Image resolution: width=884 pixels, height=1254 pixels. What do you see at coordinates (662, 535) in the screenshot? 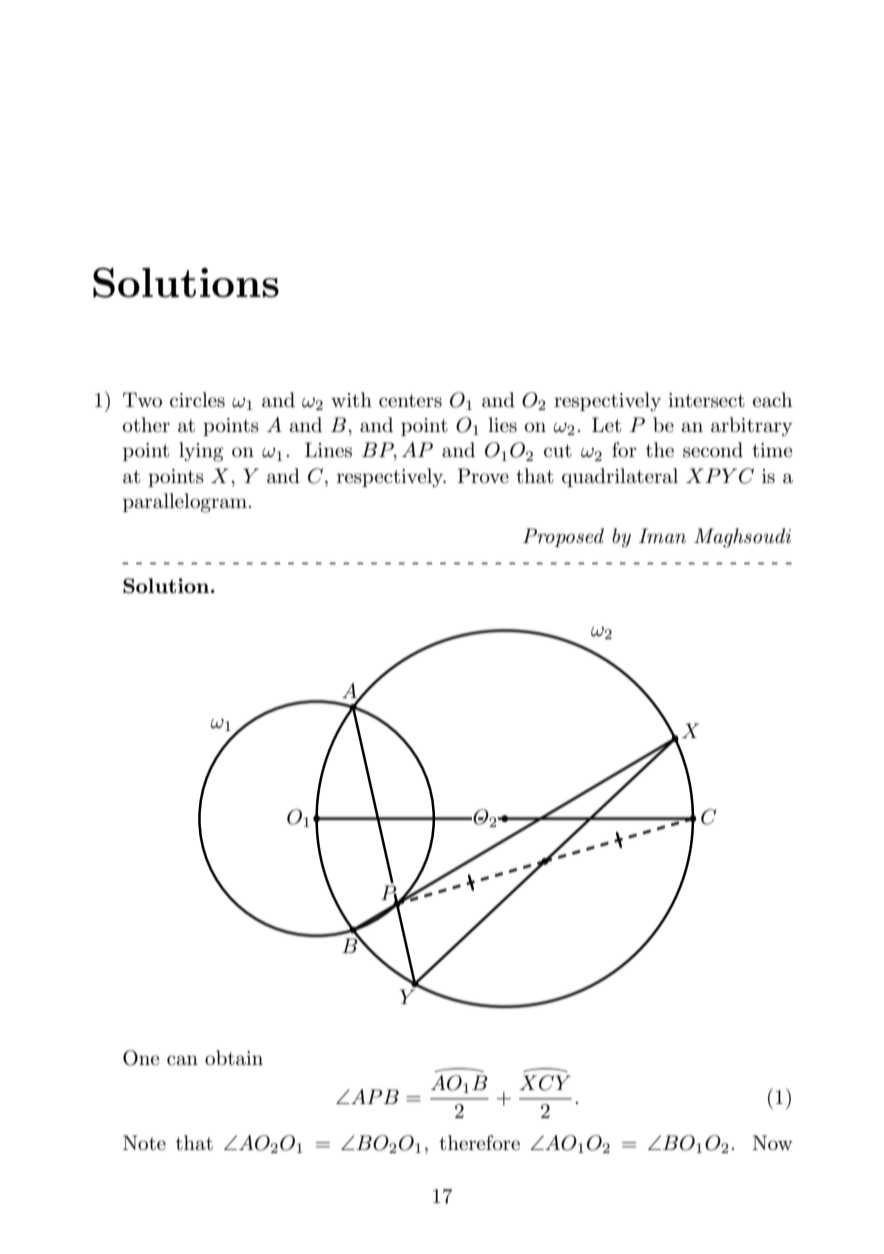
I see `Iman` at bounding box center [662, 535].
